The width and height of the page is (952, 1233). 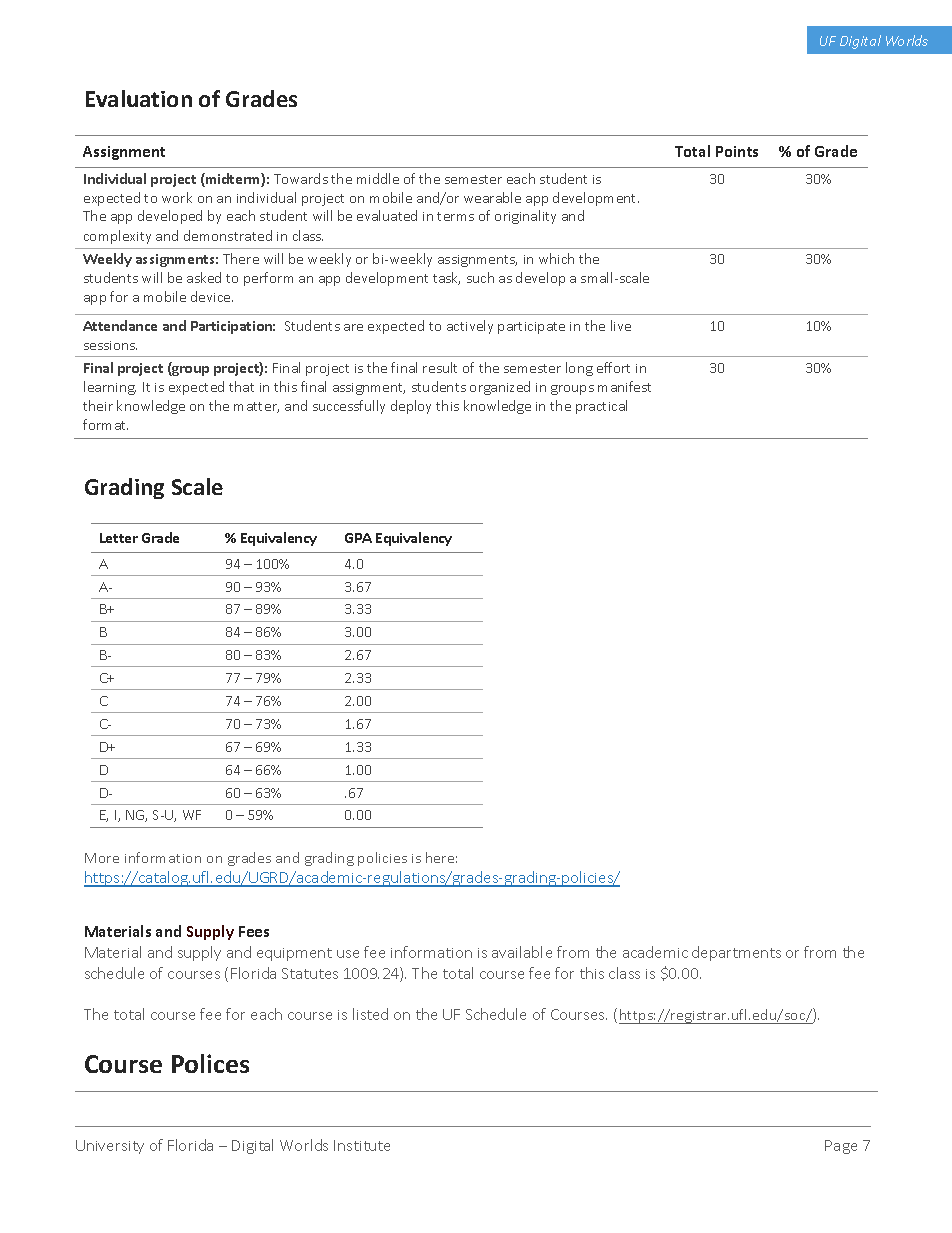 What do you see at coordinates (102, 858) in the page?
I see `More` at bounding box center [102, 858].
